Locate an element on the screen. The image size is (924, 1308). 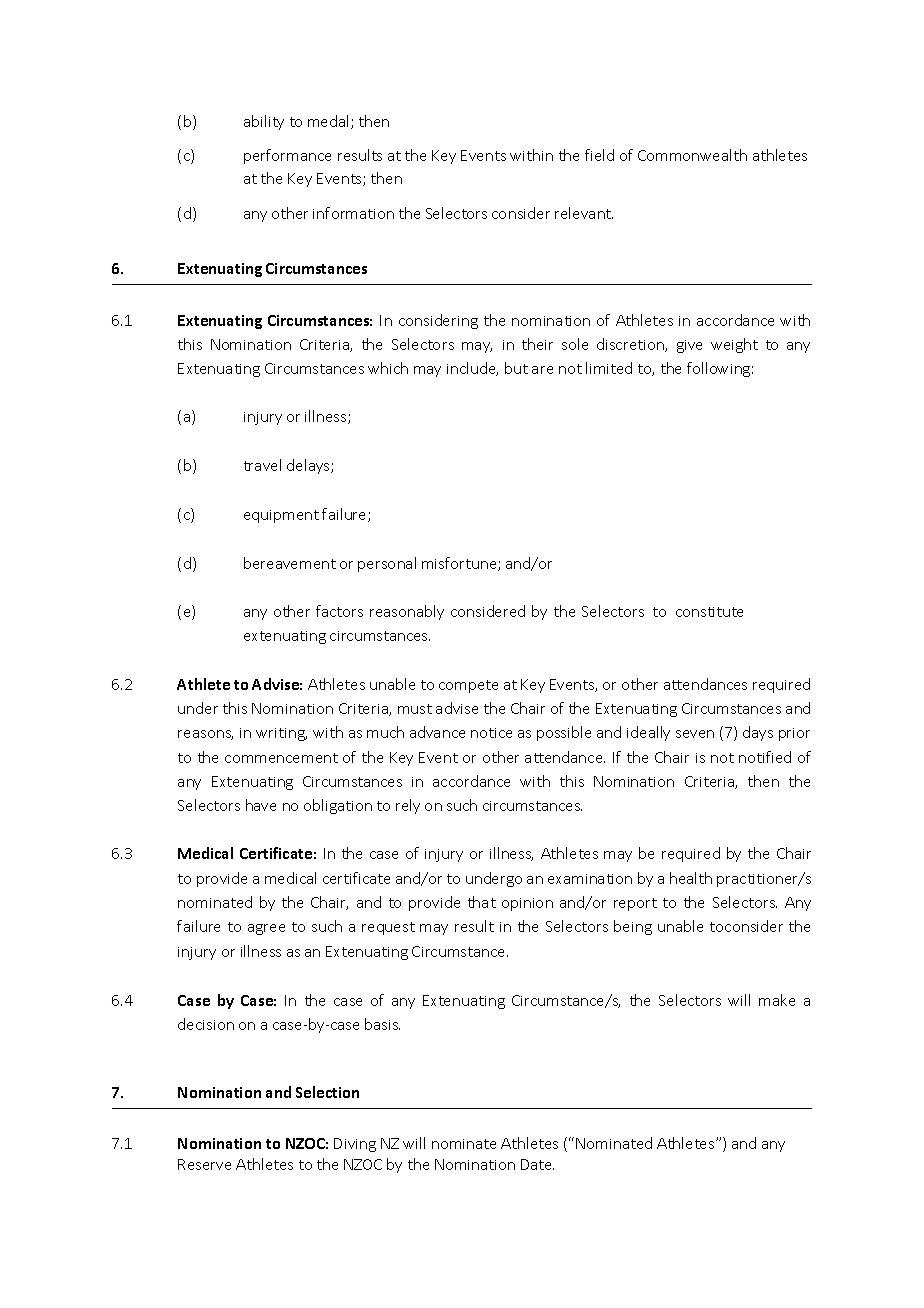
Selection is located at coordinates (327, 1092).
